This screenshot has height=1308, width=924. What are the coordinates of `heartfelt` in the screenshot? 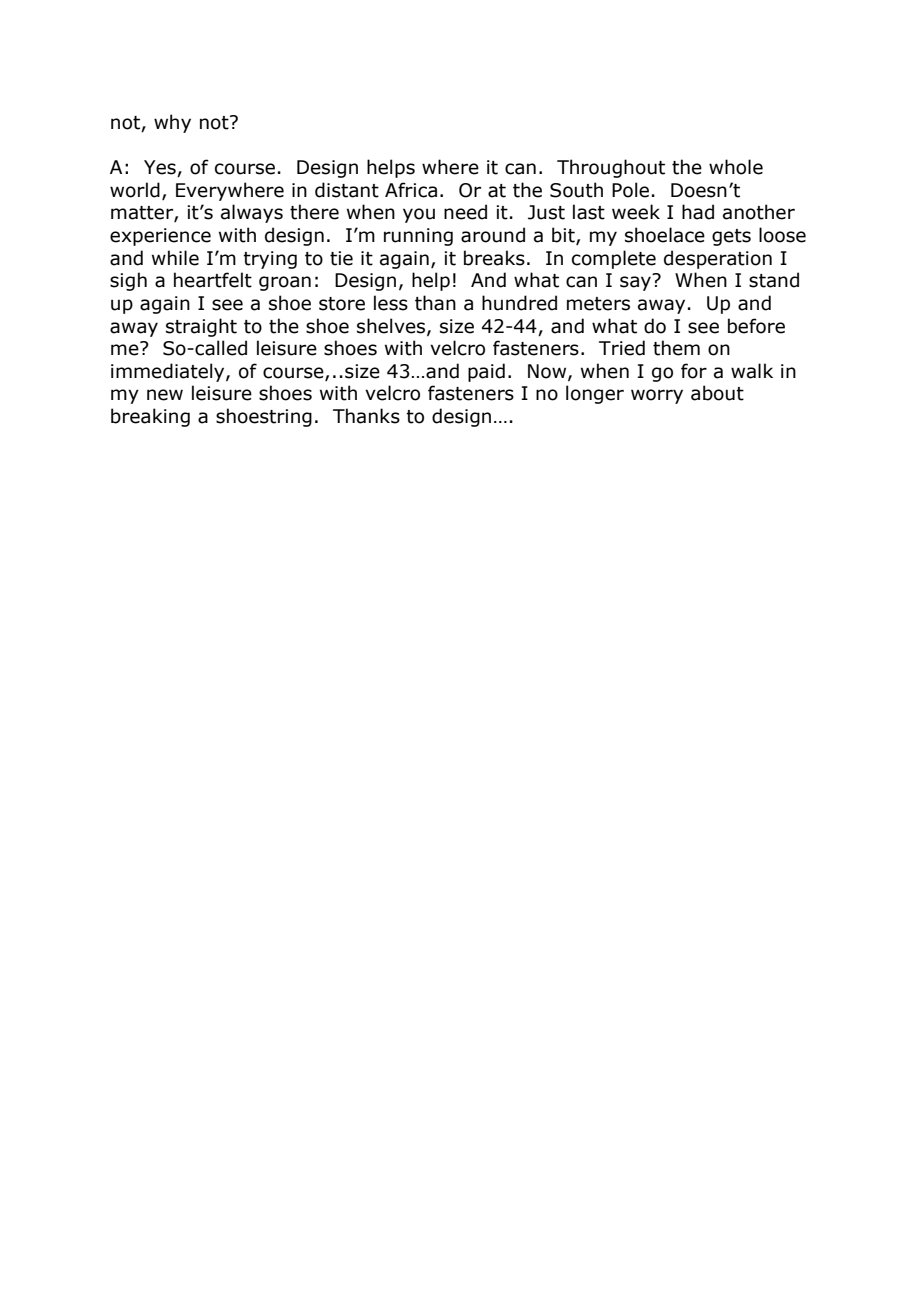 It's located at (213, 280).
